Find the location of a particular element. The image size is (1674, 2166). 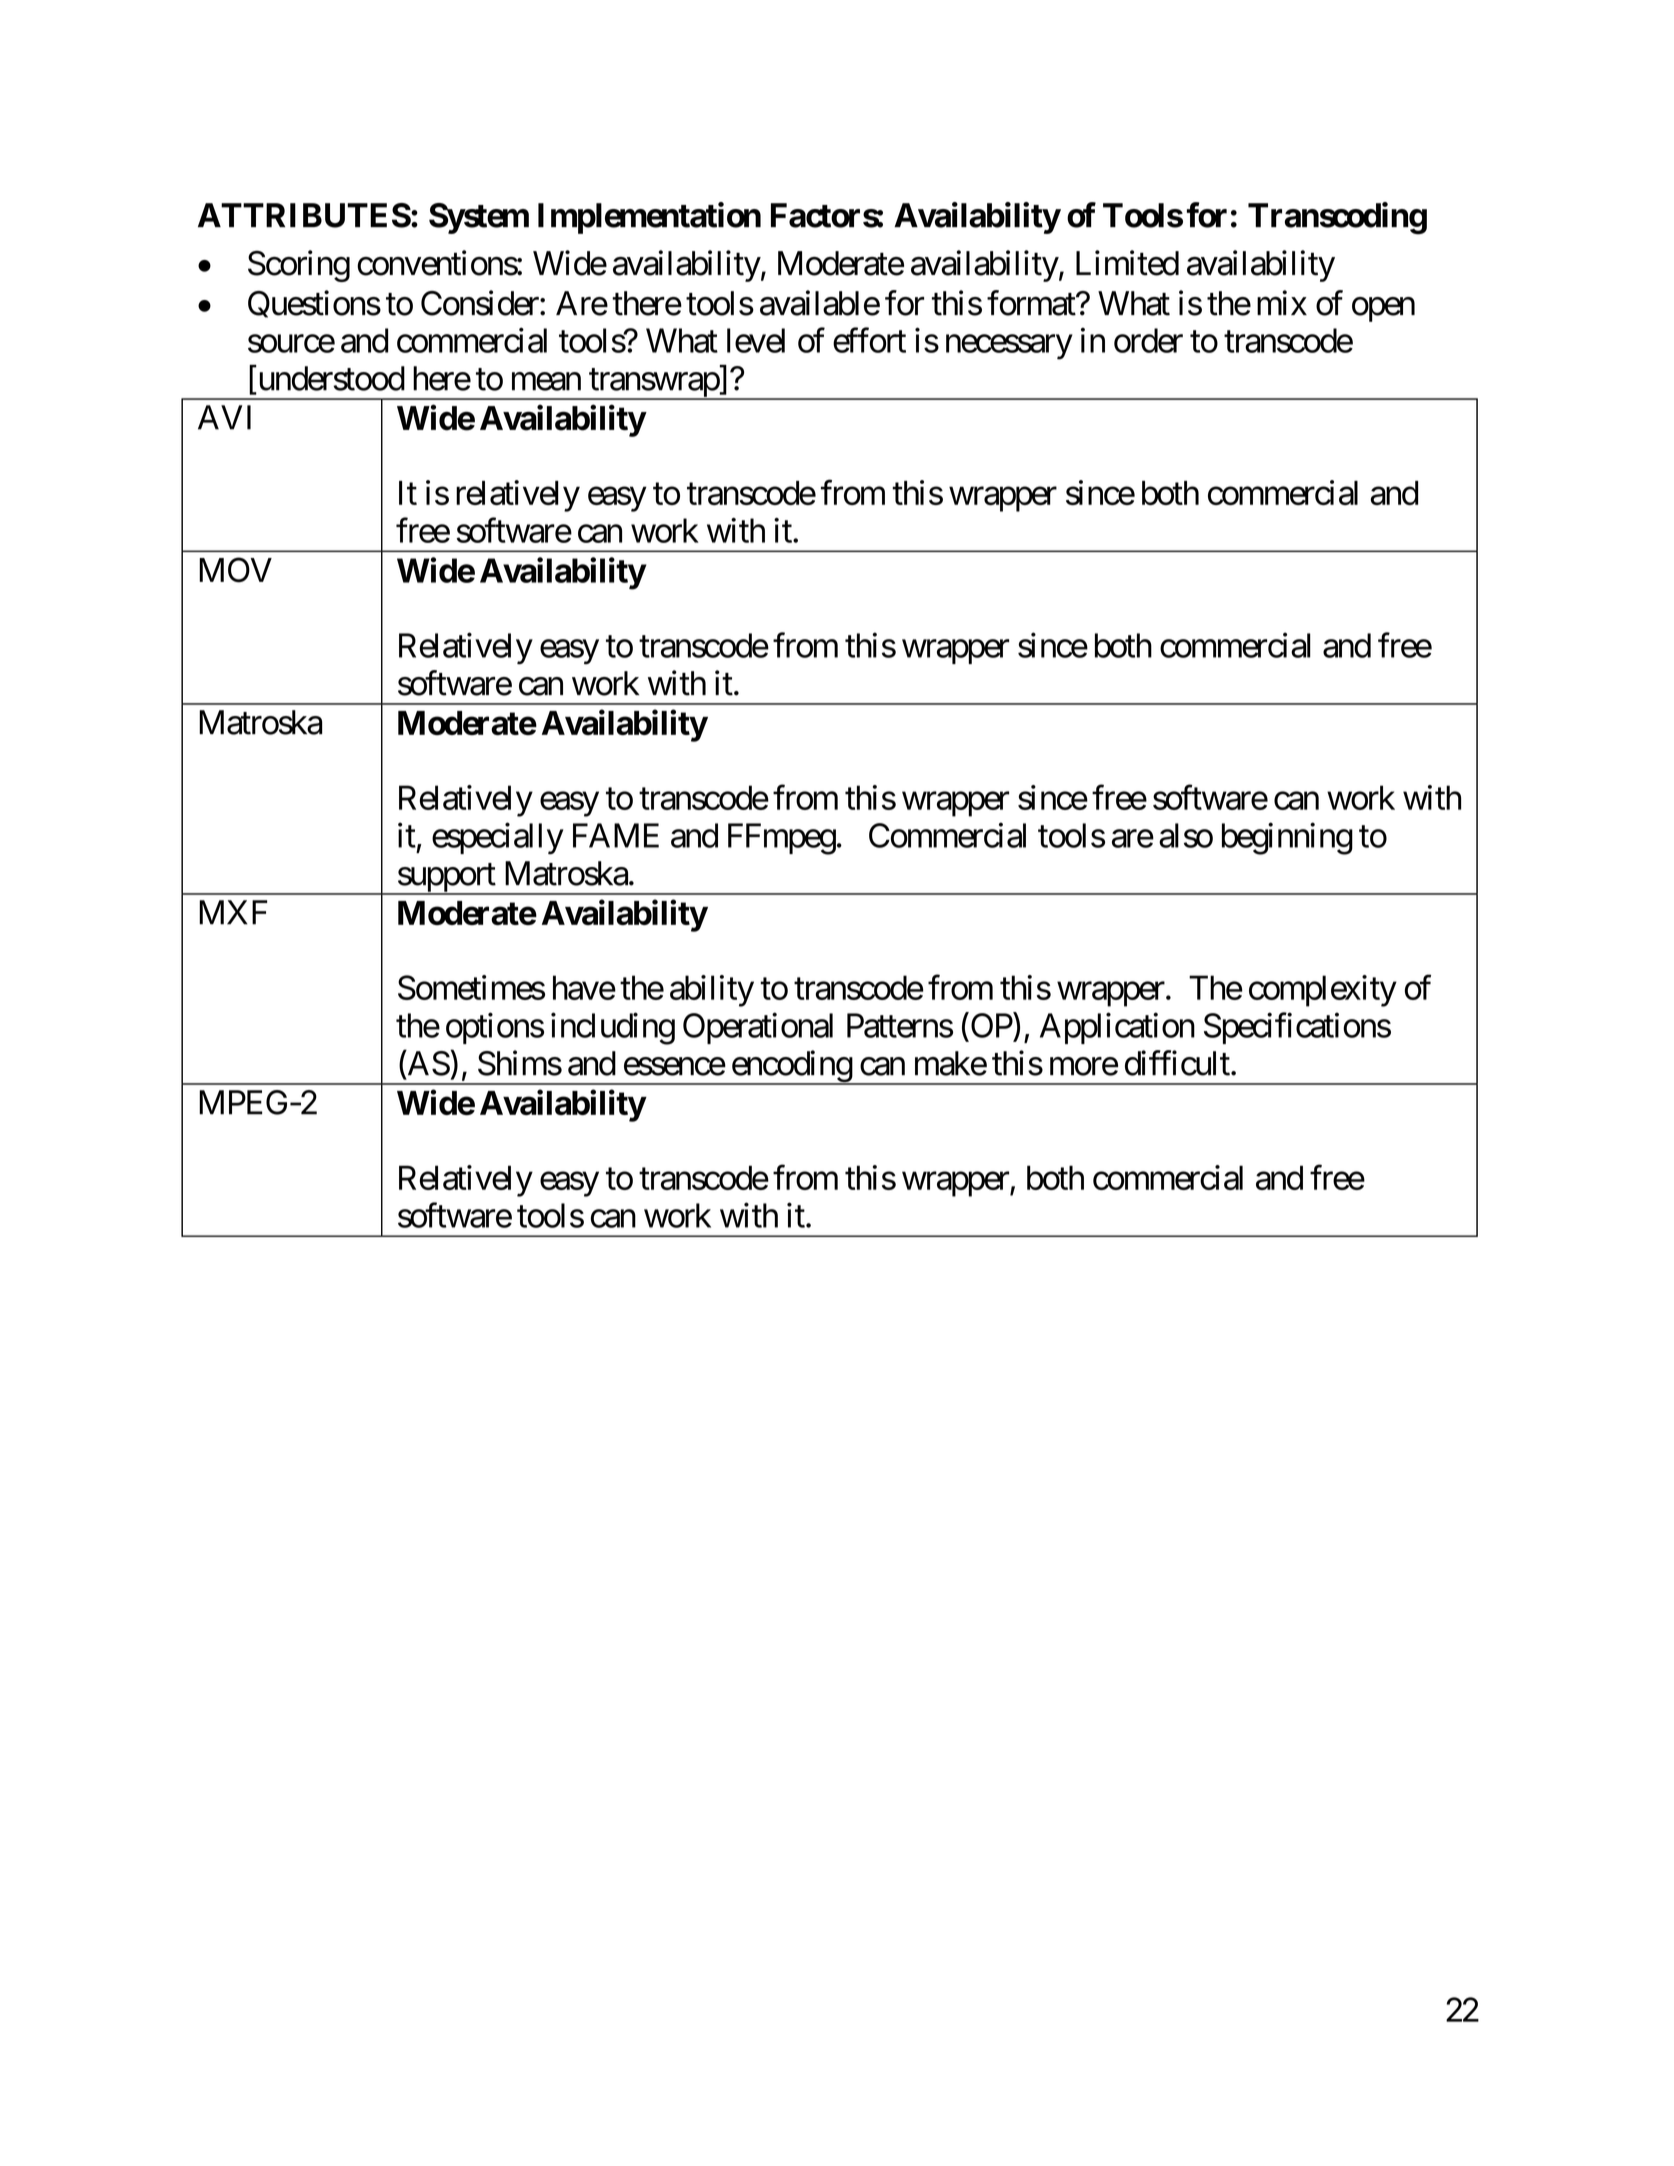

MOV is located at coordinates (235, 570).
